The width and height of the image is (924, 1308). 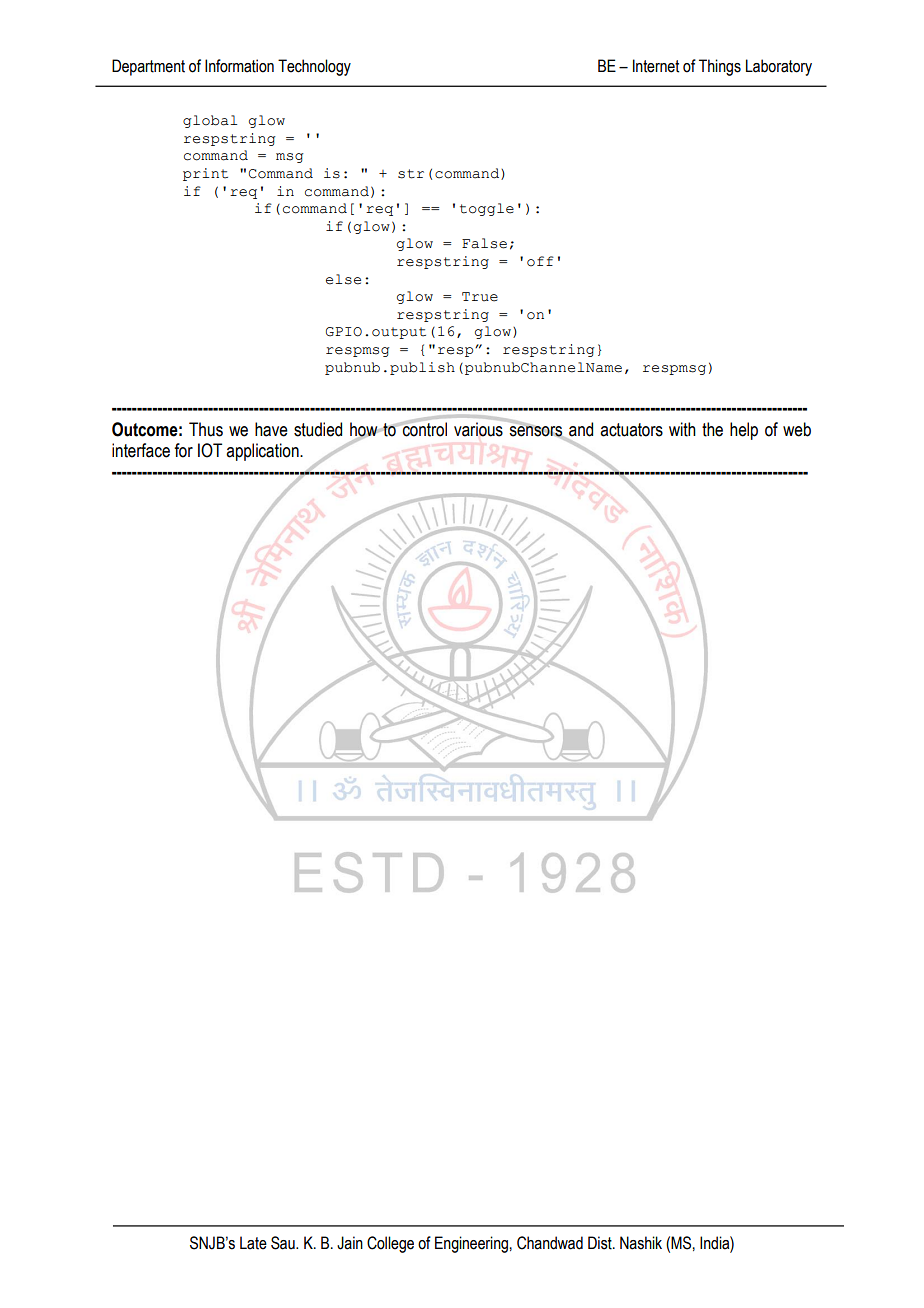 I want to click on Nashik, so click(x=641, y=1243).
